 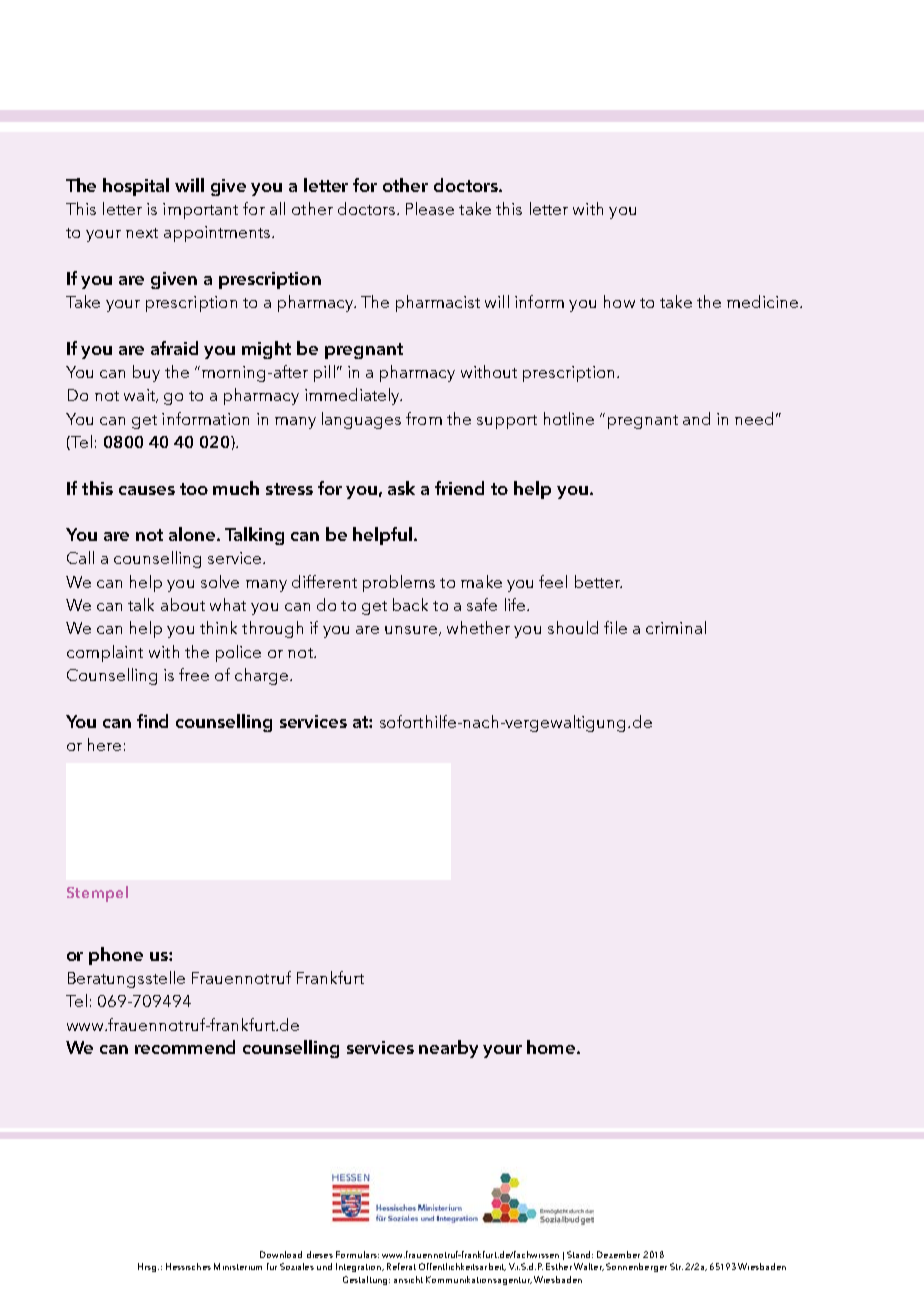 I want to click on Please, so click(x=430, y=208).
